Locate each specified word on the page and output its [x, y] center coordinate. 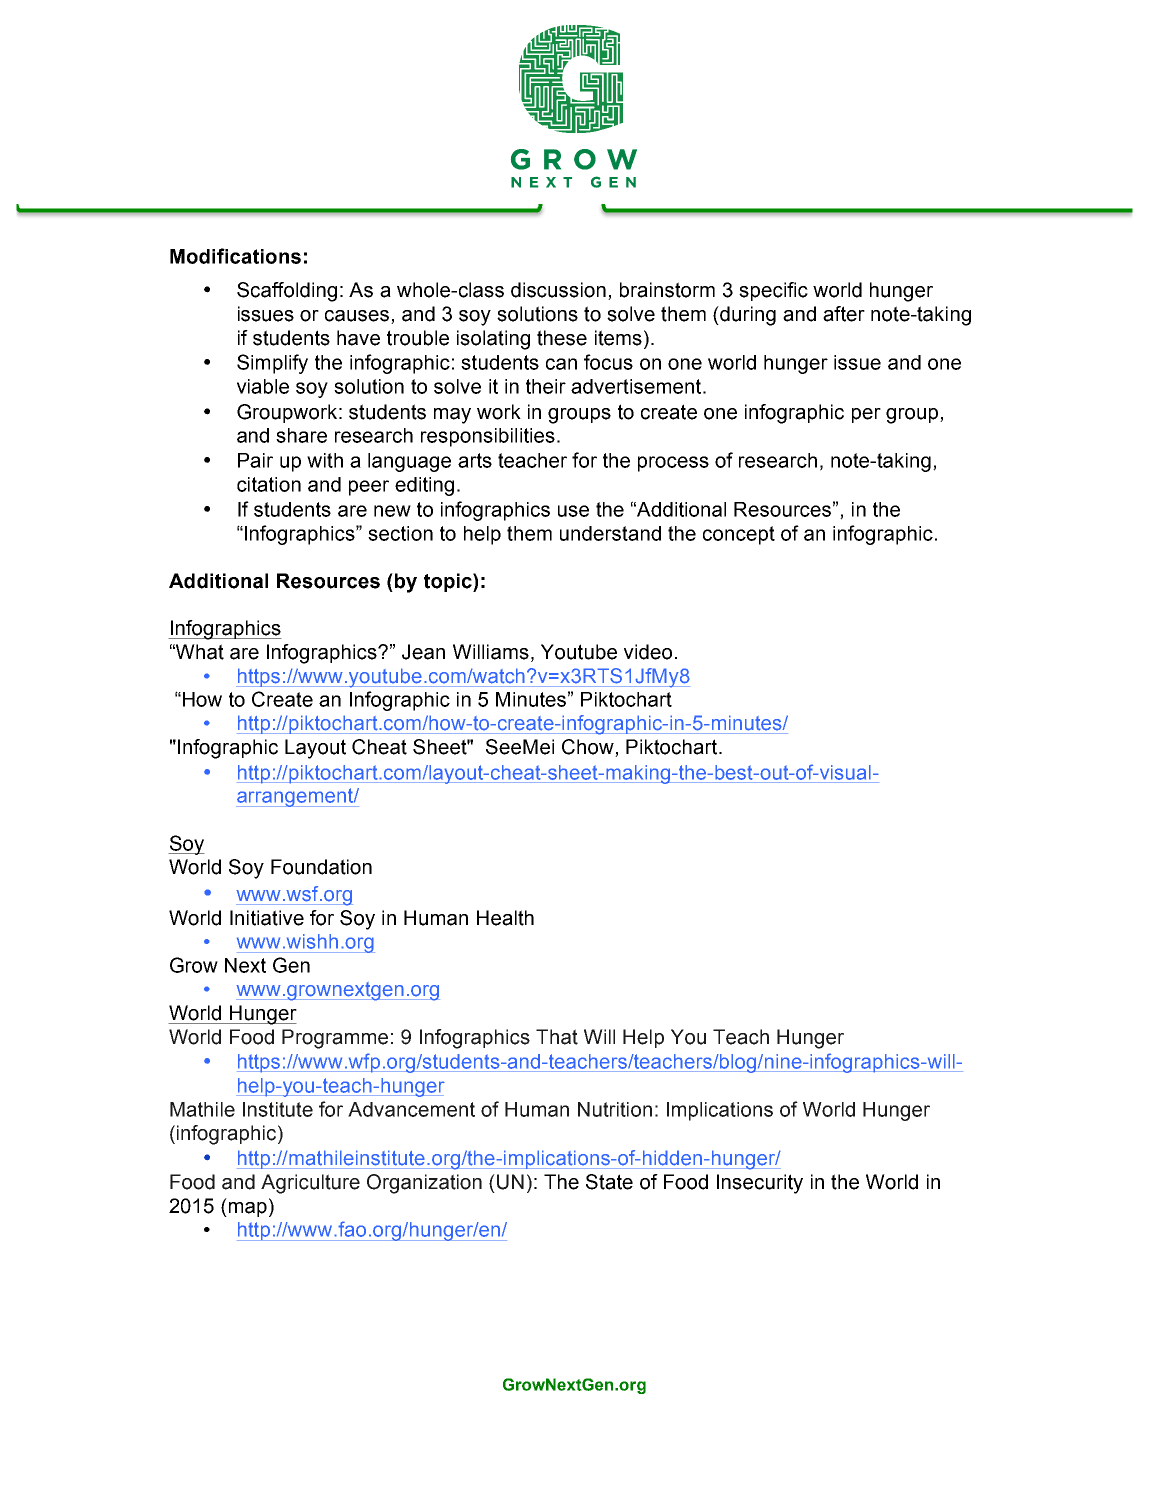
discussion [558, 290]
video [648, 652]
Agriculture [310, 1184]
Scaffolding [287, 292]
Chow [589, 748]
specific [773, 291]
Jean [423, 652]
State [609, 1182]
